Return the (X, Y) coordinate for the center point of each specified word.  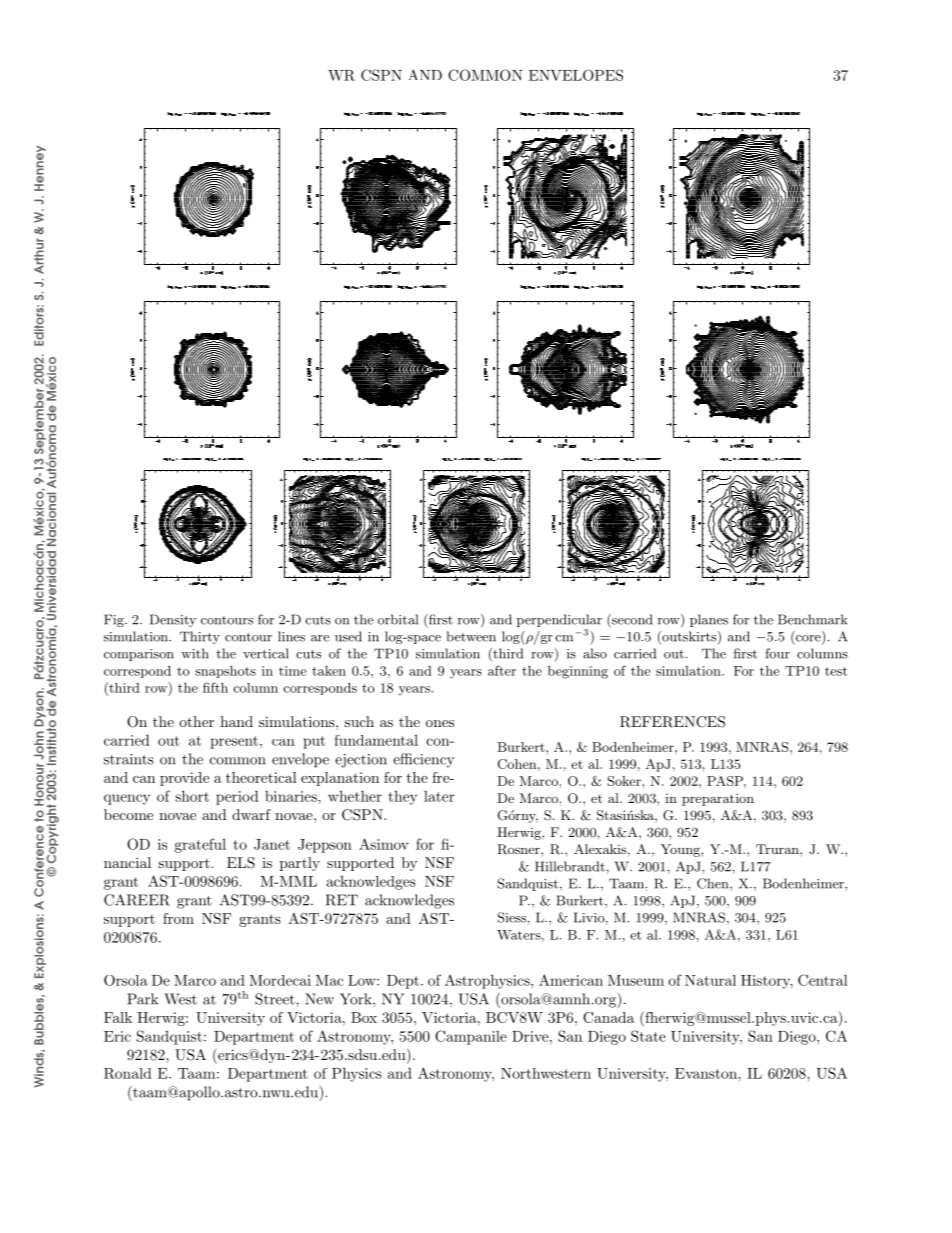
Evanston (707, 1073)
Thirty (200, 637)
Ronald (128, 1073)
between (471, 636)
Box (364, 1017)
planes (709, 620)
